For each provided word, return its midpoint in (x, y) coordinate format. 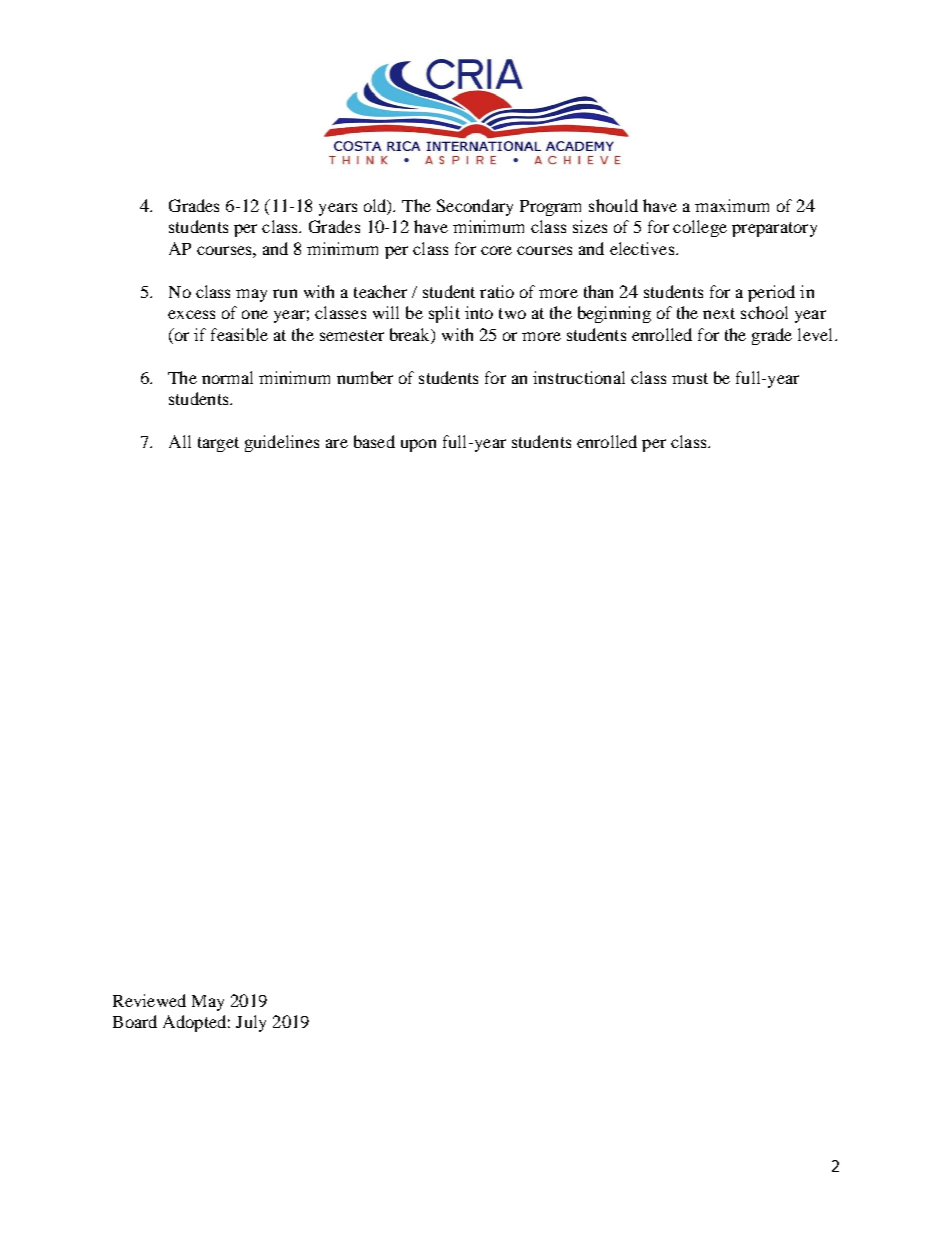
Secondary (475, 207)
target (218, 444)
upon (418, 445)
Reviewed (149, 1000)
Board (135, 1021)
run (285, 293)
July (251, 1023)
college (700, 228)
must (690, 378)
